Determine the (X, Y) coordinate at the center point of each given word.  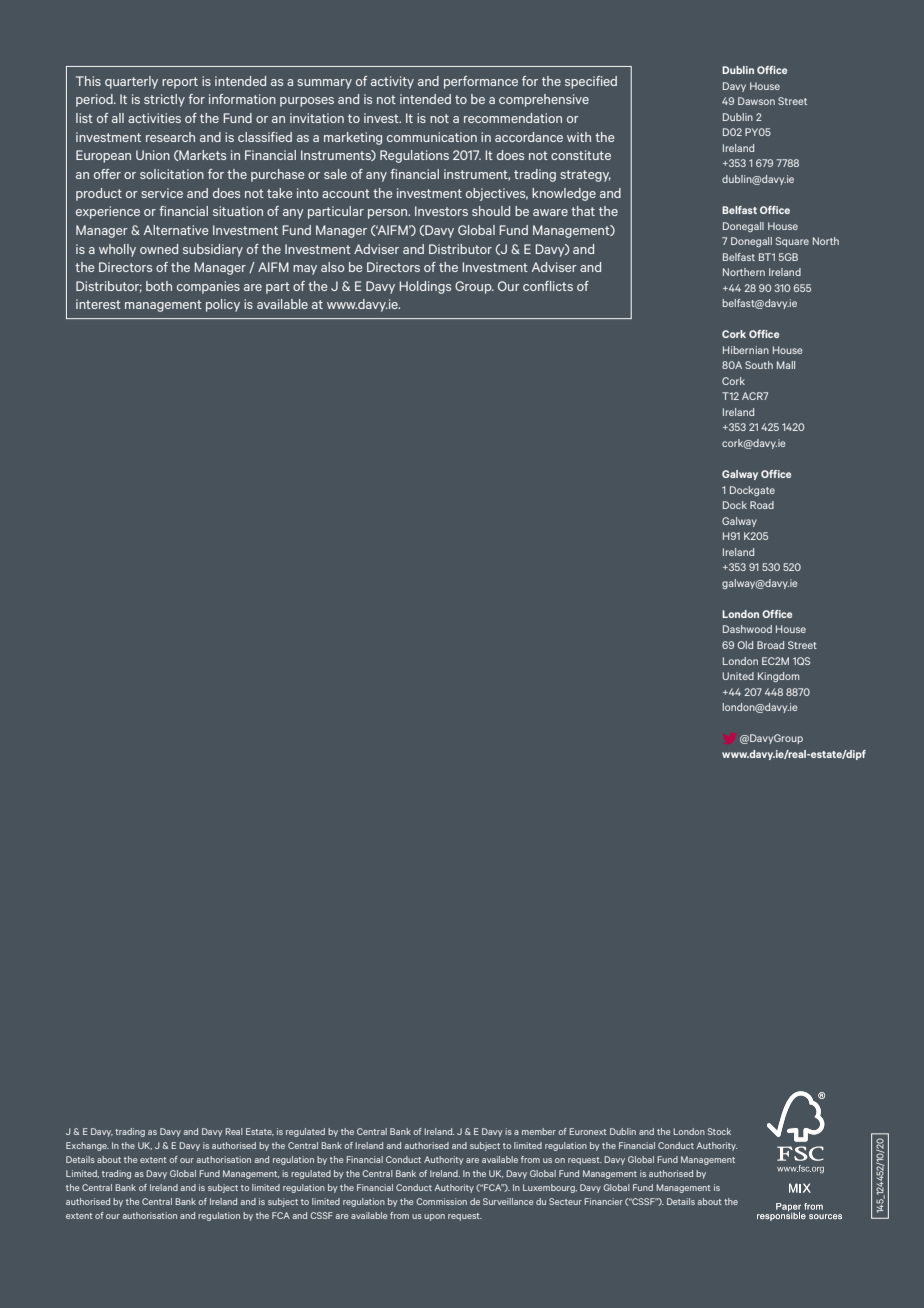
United (738, 676)
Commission (441, 1201)
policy (223, 305)
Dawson (756, 101)
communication (432, 137)
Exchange (87, 1146)
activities (154, 118)
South (759, 365)
